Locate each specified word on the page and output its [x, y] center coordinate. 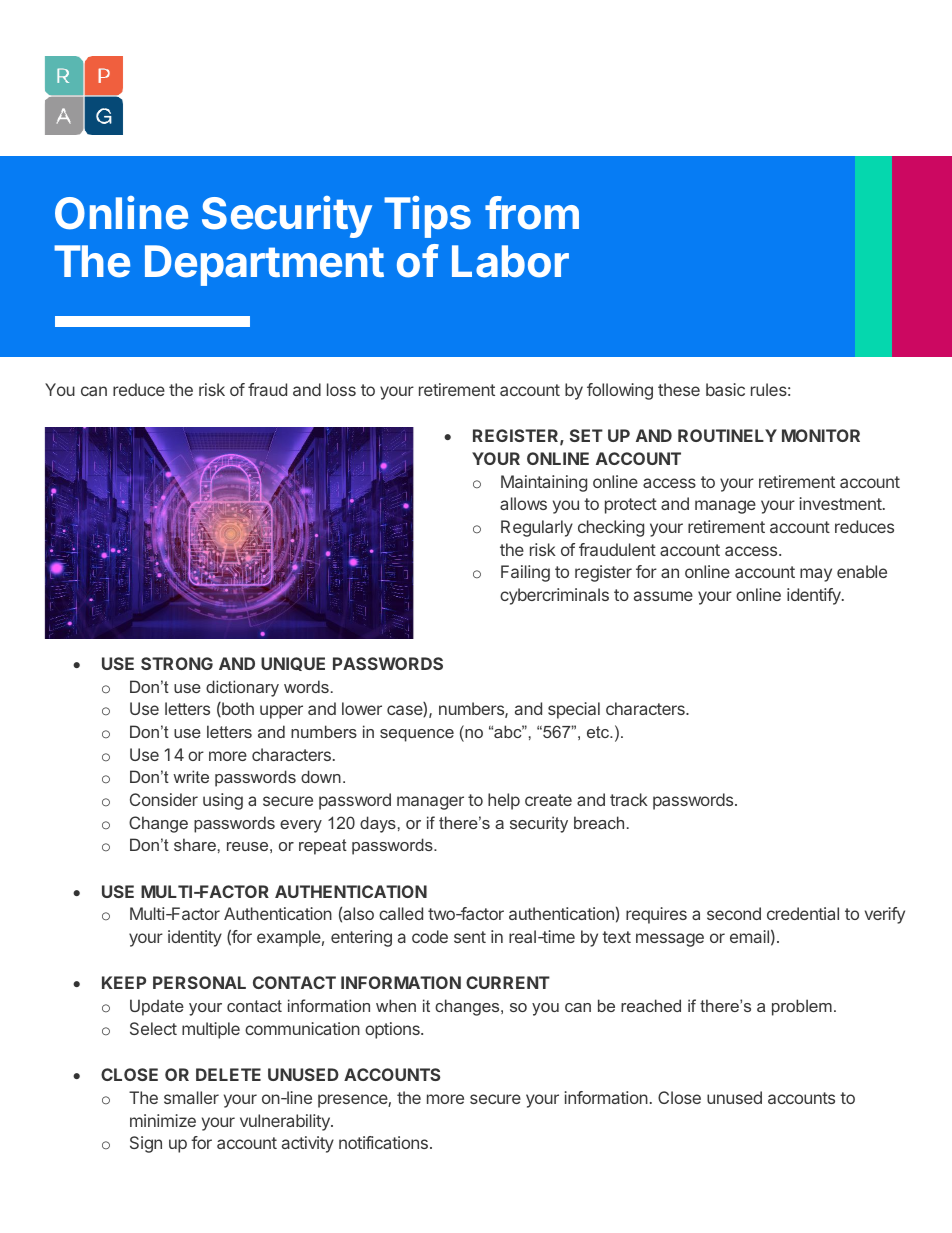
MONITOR [821, 435]
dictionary [242, 688]
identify [815, 596]
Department [264, 265]
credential [803, 913]
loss [341, 389]
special [574, 710]
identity [195, 938]
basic [725, 389]
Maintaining [544, 483]
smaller [191, 1097]
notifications [383, 1142]
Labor [510, 261]
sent [470, 937]
